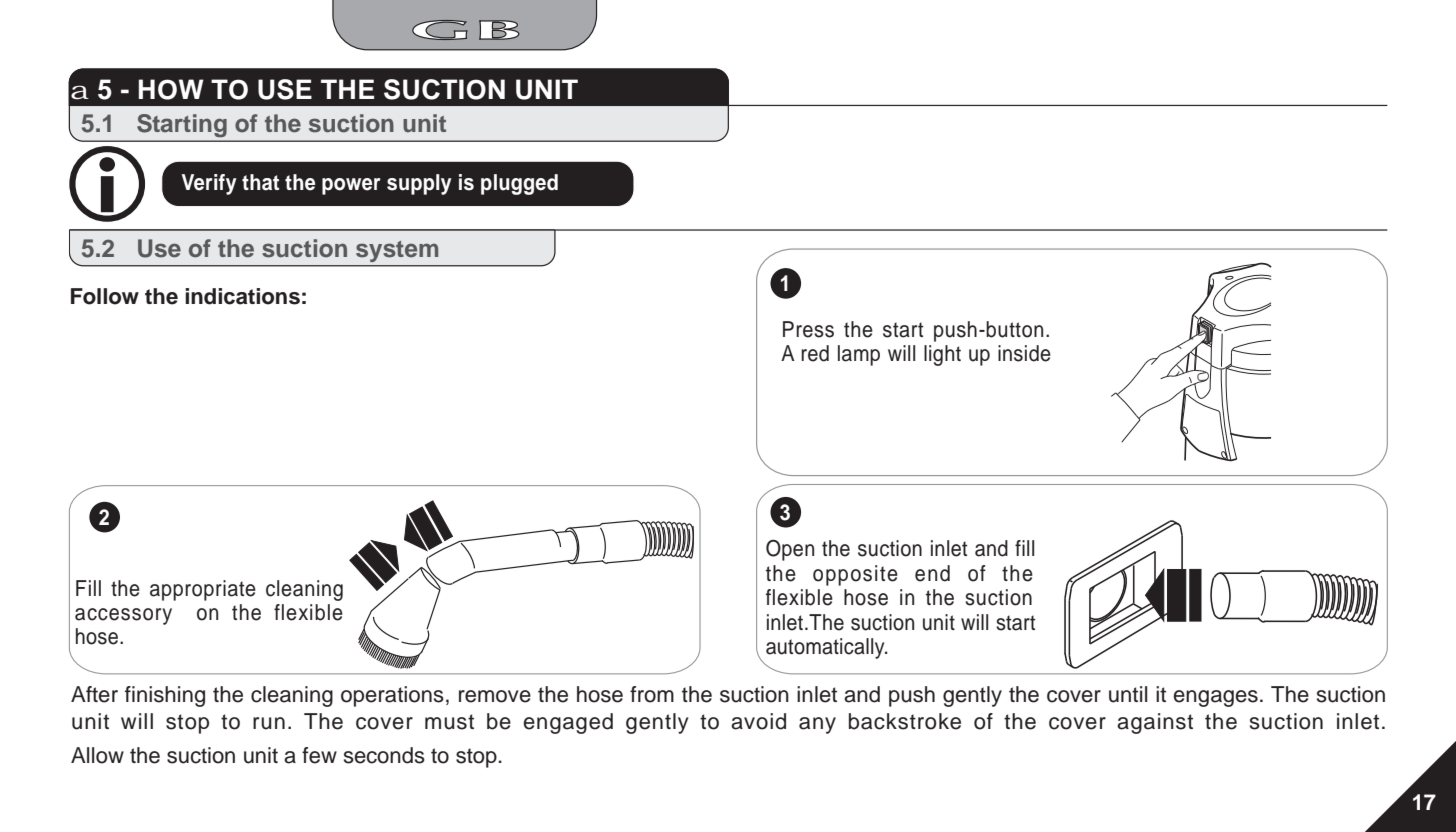  I want to click on plugged, so click(519, 184).
